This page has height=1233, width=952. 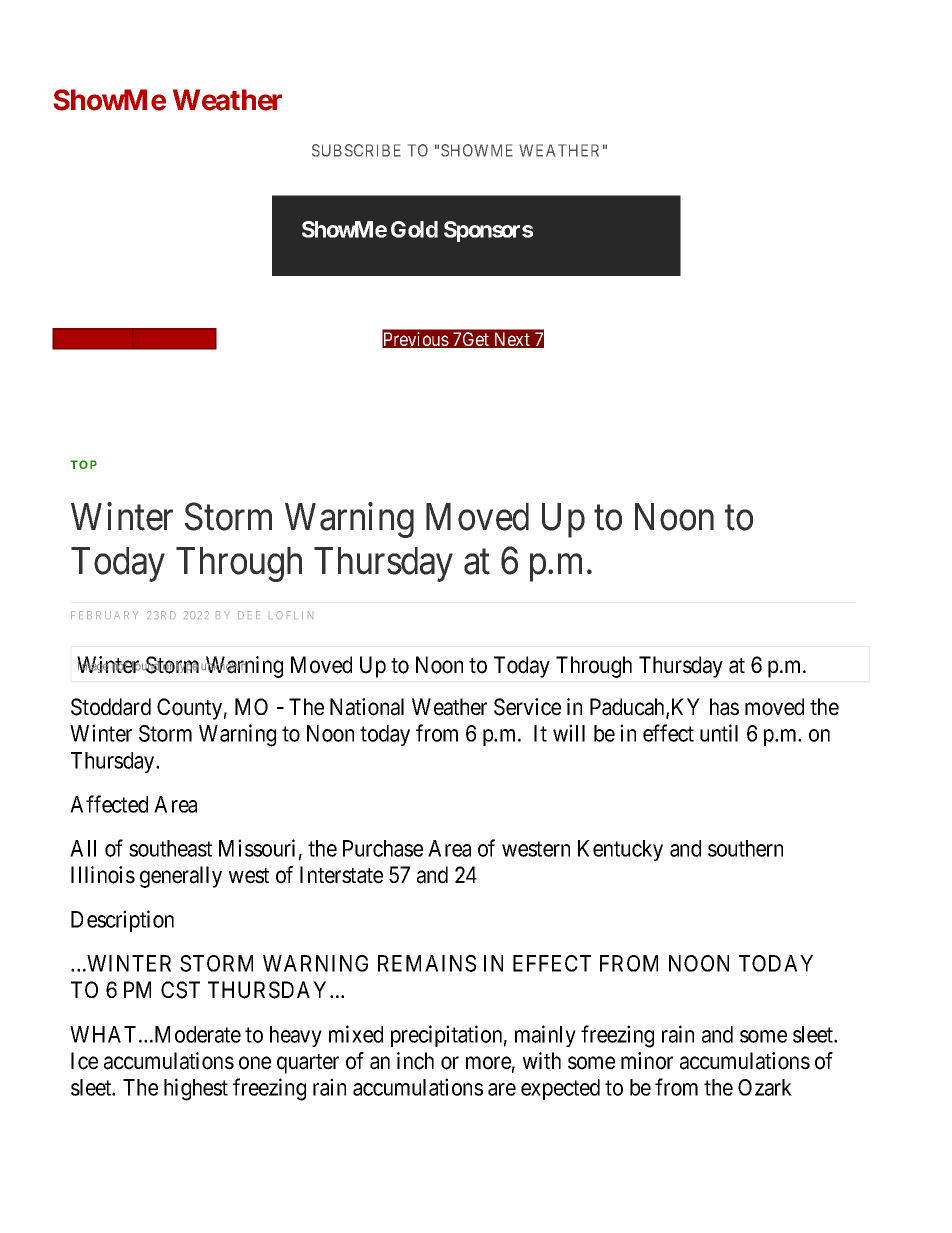 What do you see at coordinates (196, 1089) in the page?
I see `highest` at bounding box center [196, 1089].
